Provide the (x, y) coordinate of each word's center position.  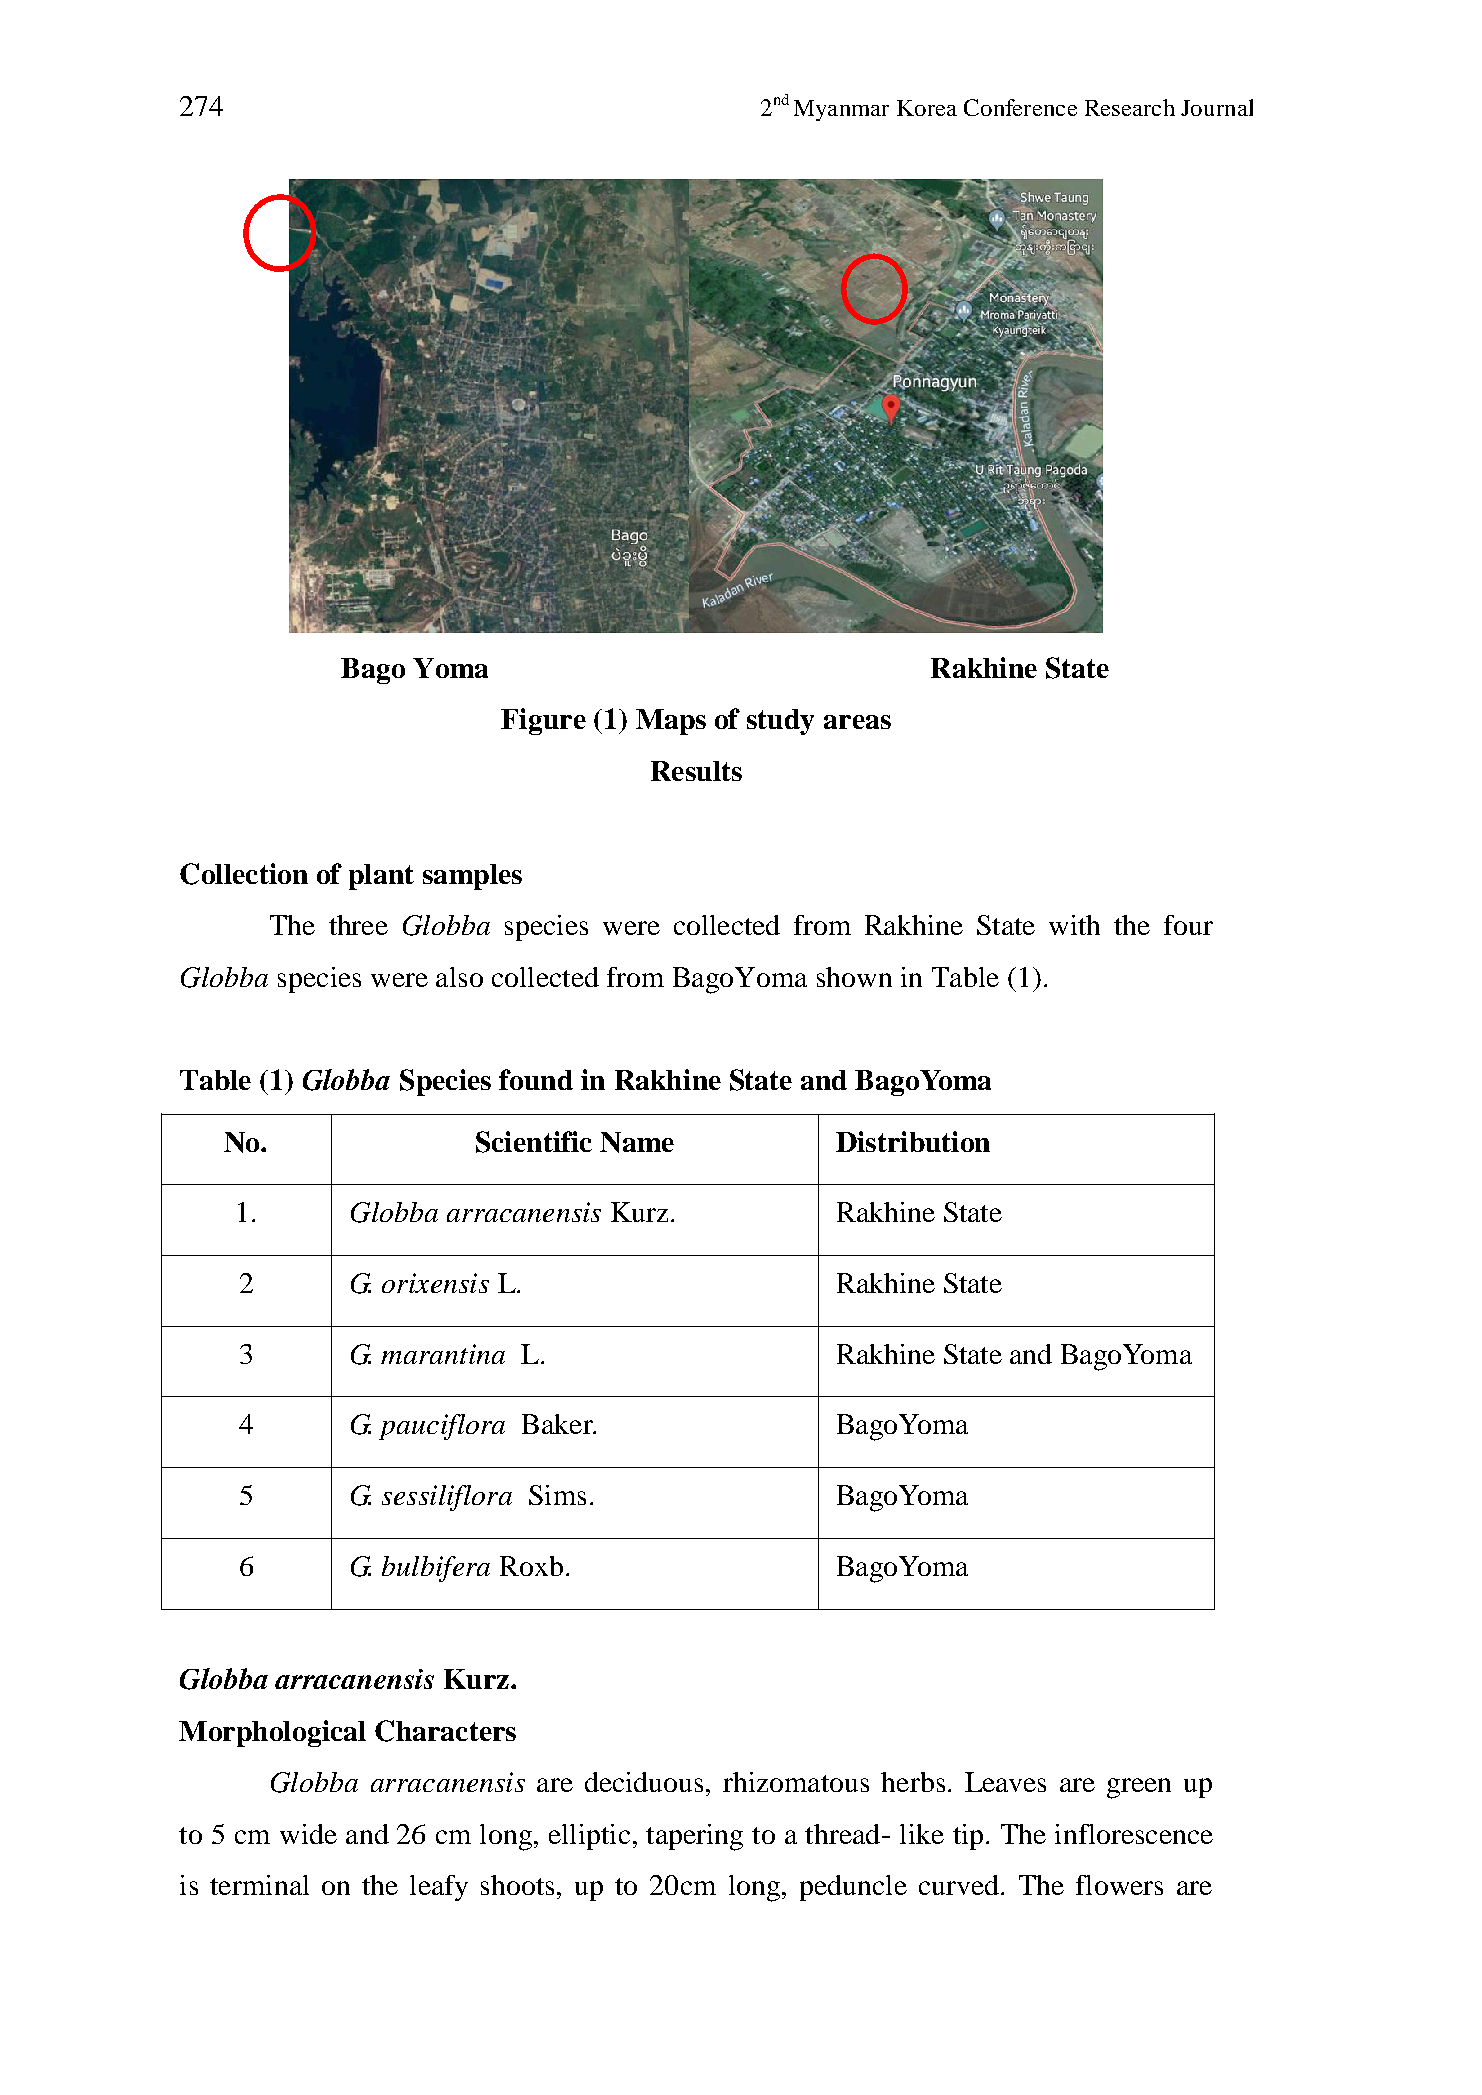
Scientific (534, 1142)
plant (381, 877)
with (1074, 925)
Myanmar (841, 110)
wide (308, 1834)
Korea (927, 108)
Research (1130, 107)
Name (637, 1142)
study (780, 722)
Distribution (913, 1141)
